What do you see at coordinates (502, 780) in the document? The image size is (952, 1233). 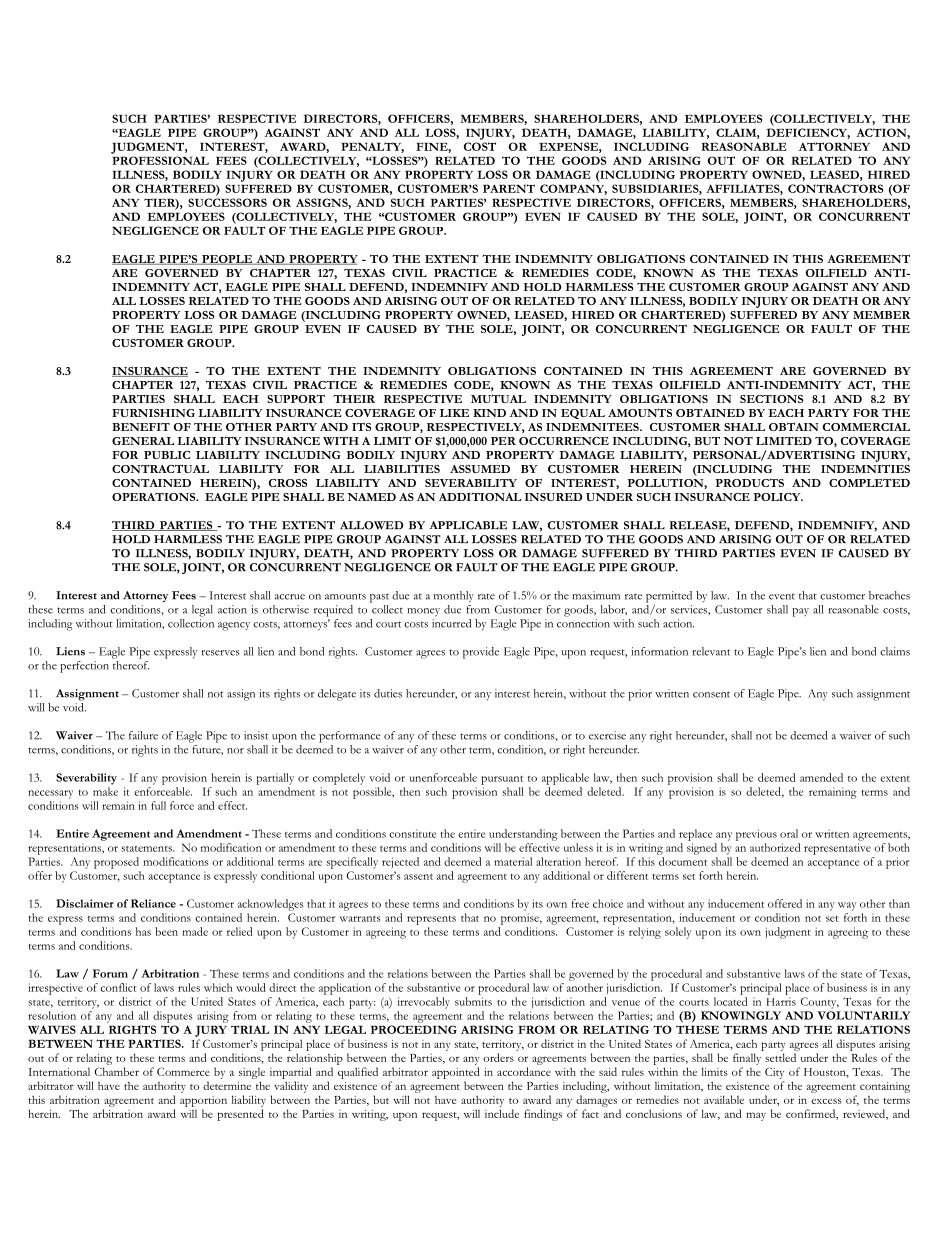 I see `pursuant` at bounding box center [502, 780].
